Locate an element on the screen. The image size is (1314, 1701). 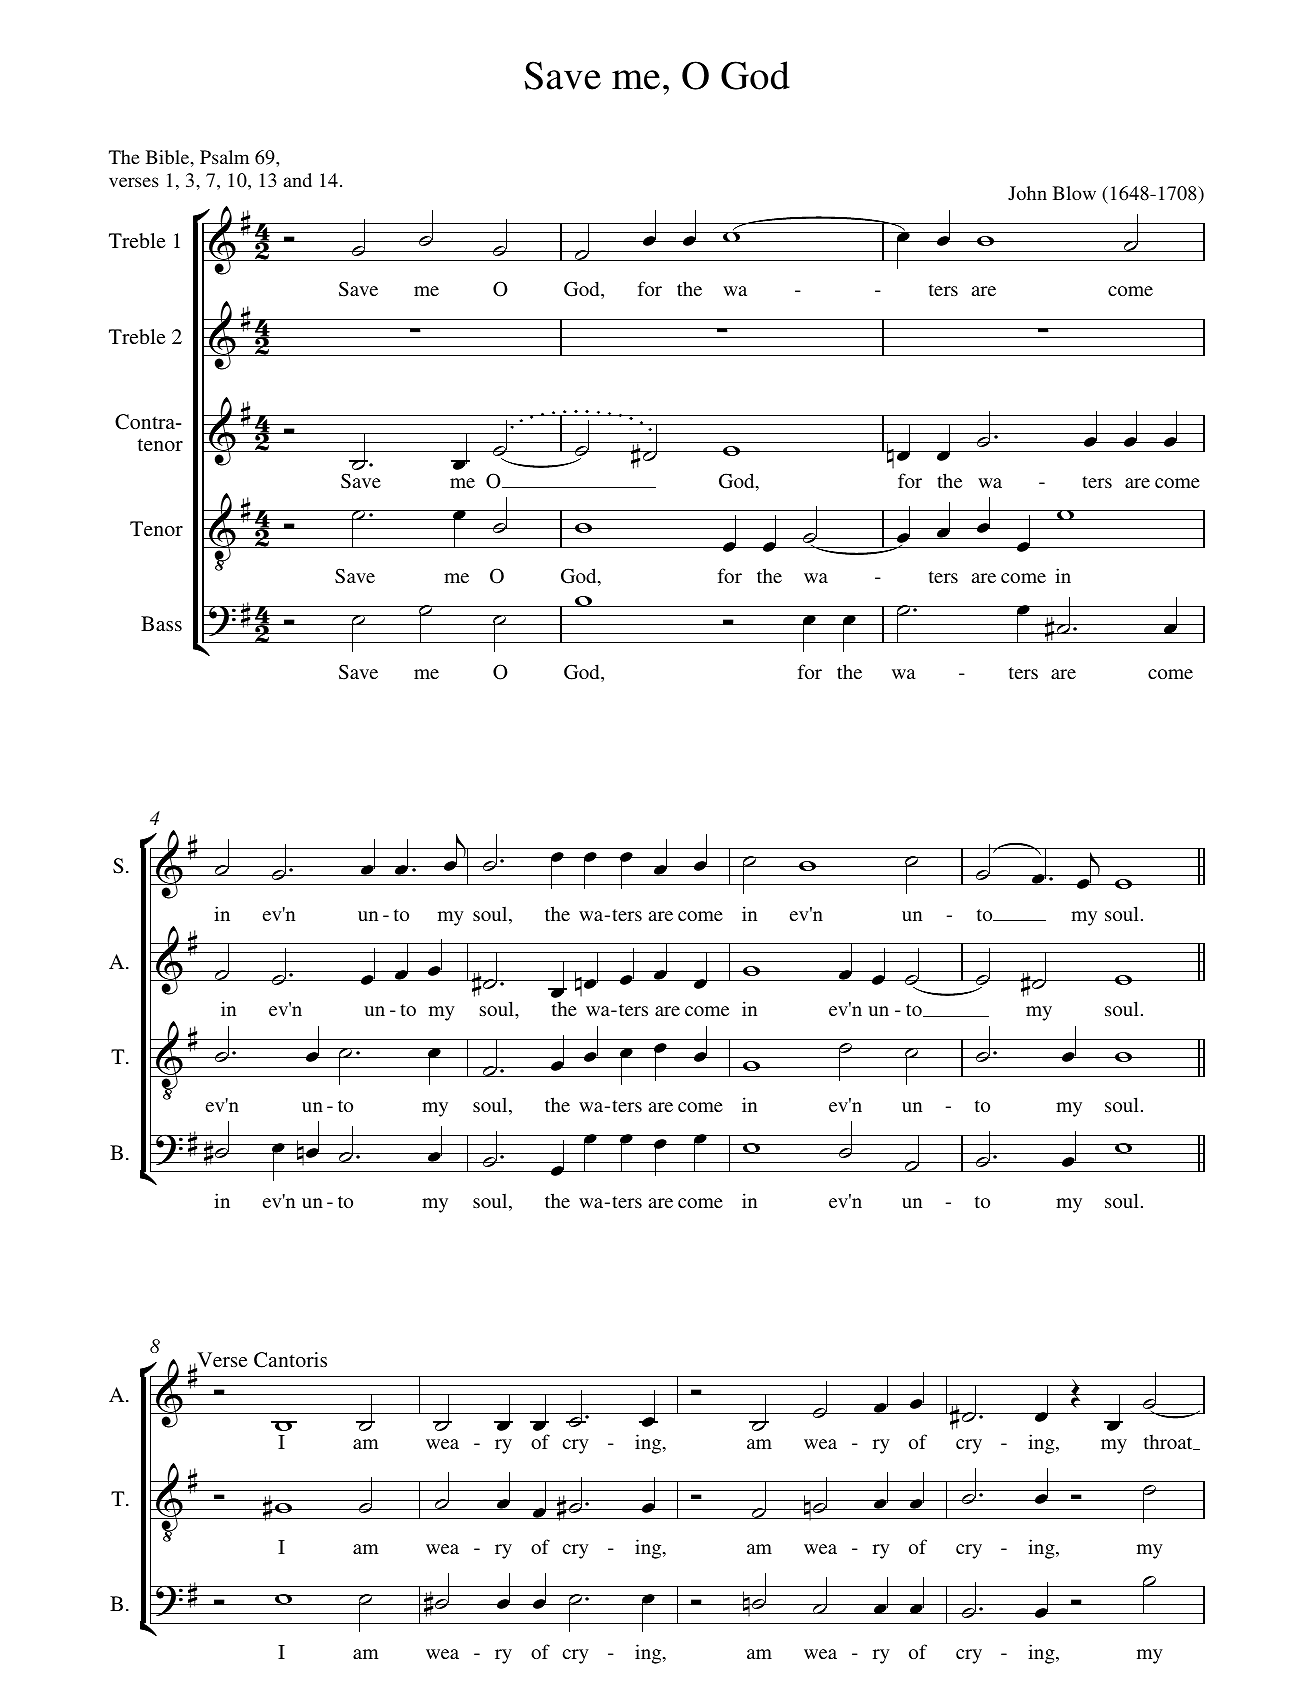
Psalm is located at coordinates (224, 157).
